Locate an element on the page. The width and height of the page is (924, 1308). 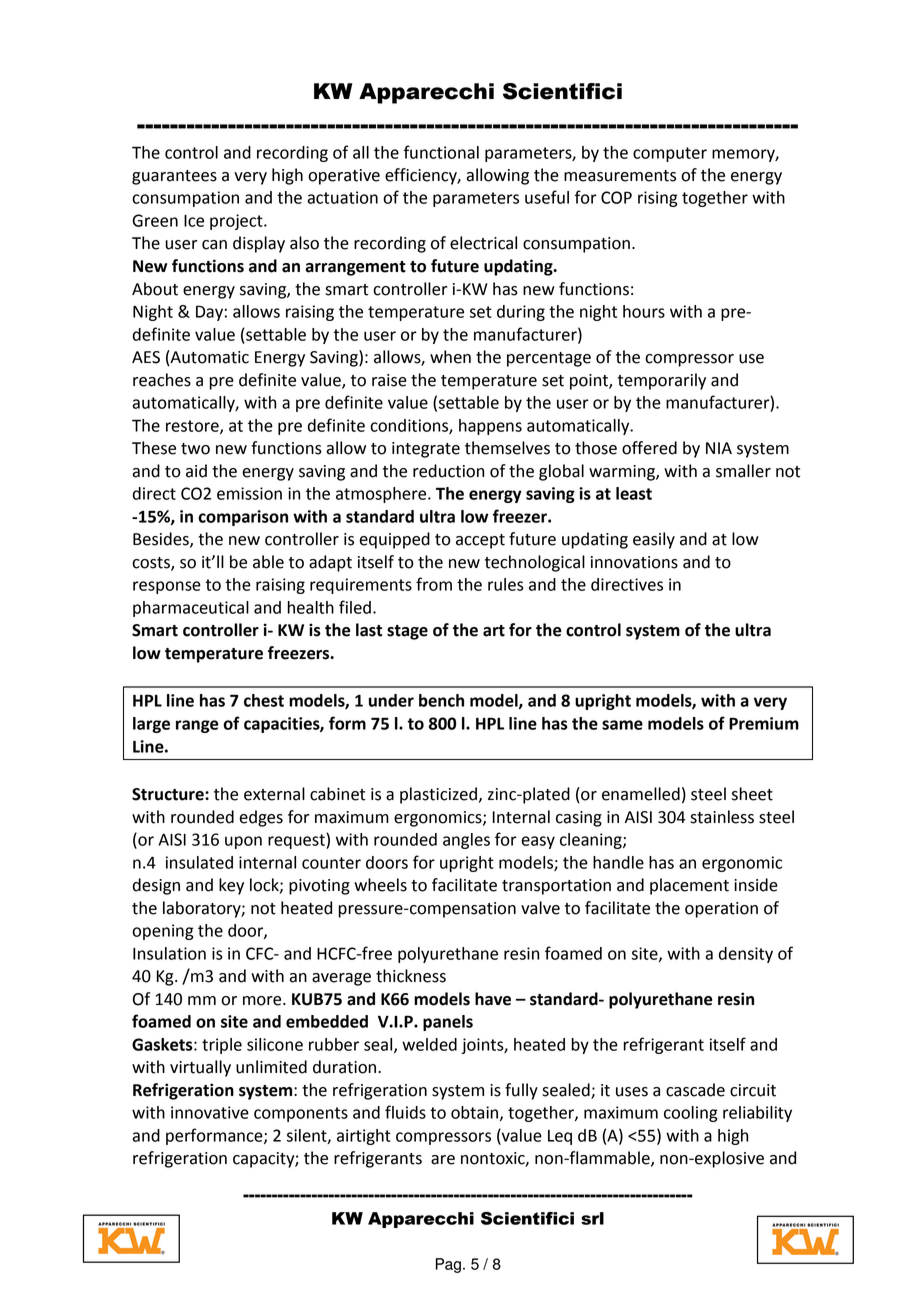
srl is located at coordinates (592, 1218).
